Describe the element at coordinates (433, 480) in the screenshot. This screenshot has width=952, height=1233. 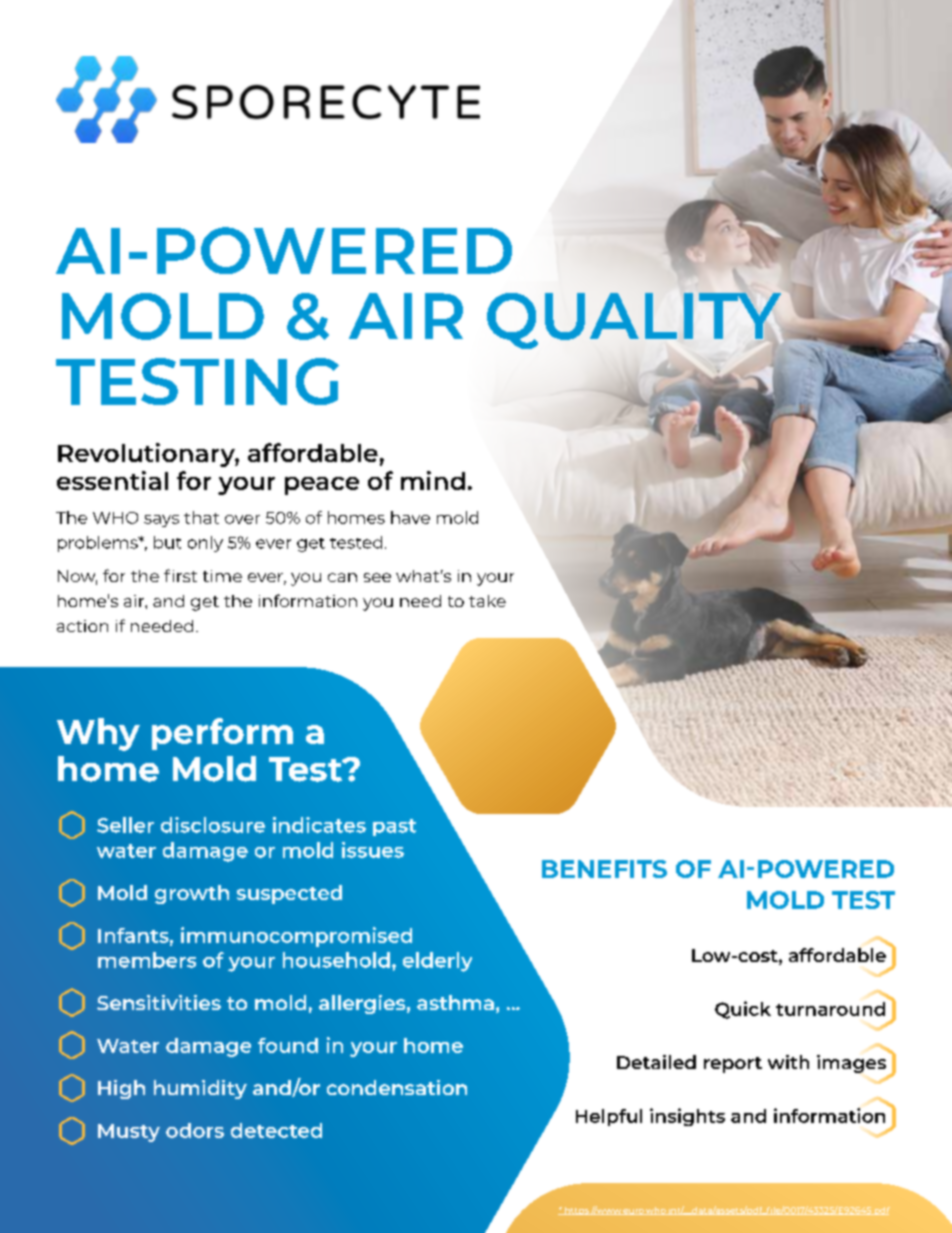
I see `mind` at that location.
